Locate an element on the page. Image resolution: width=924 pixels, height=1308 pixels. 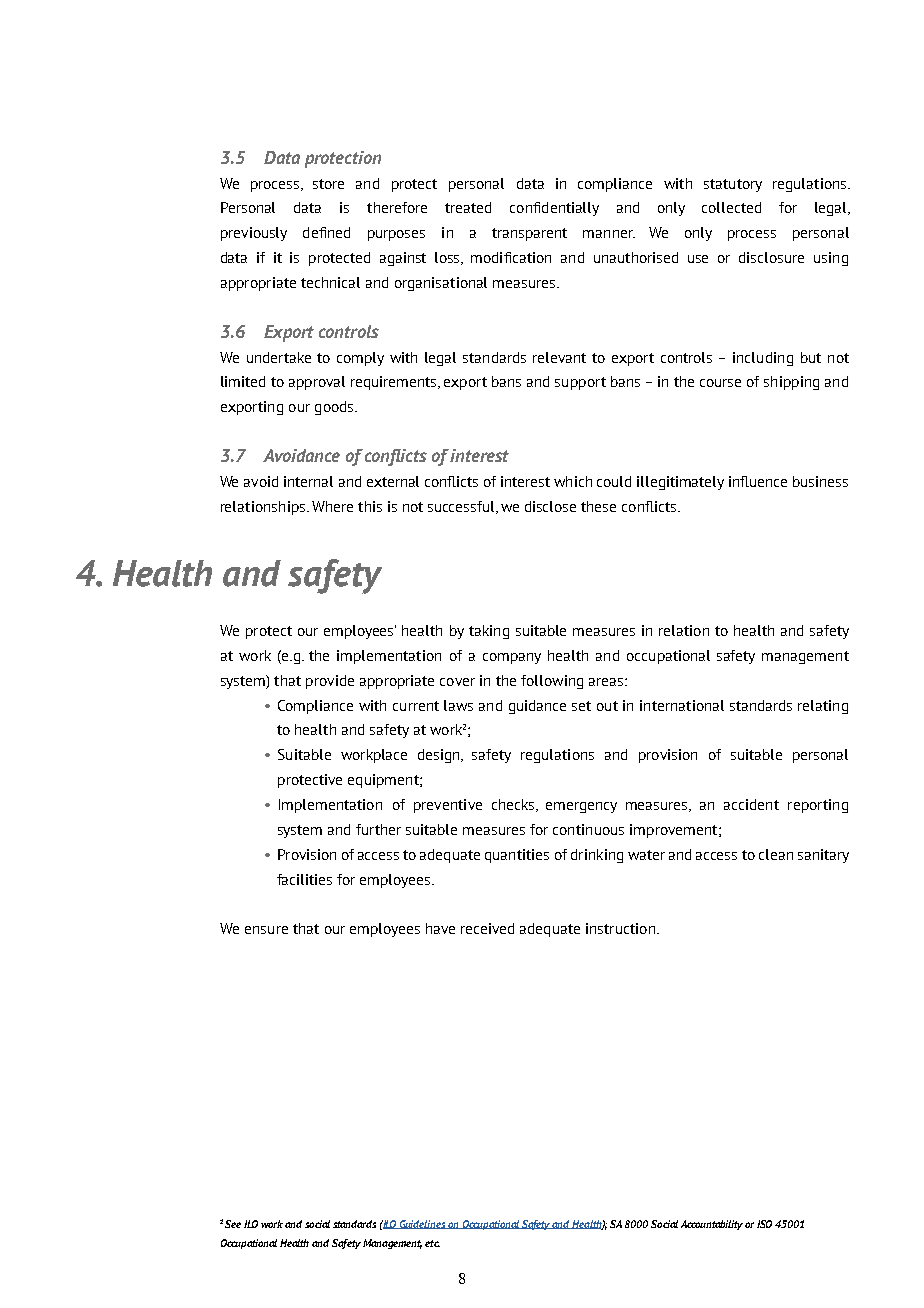
facilities is located at coordinates (304, 879).
